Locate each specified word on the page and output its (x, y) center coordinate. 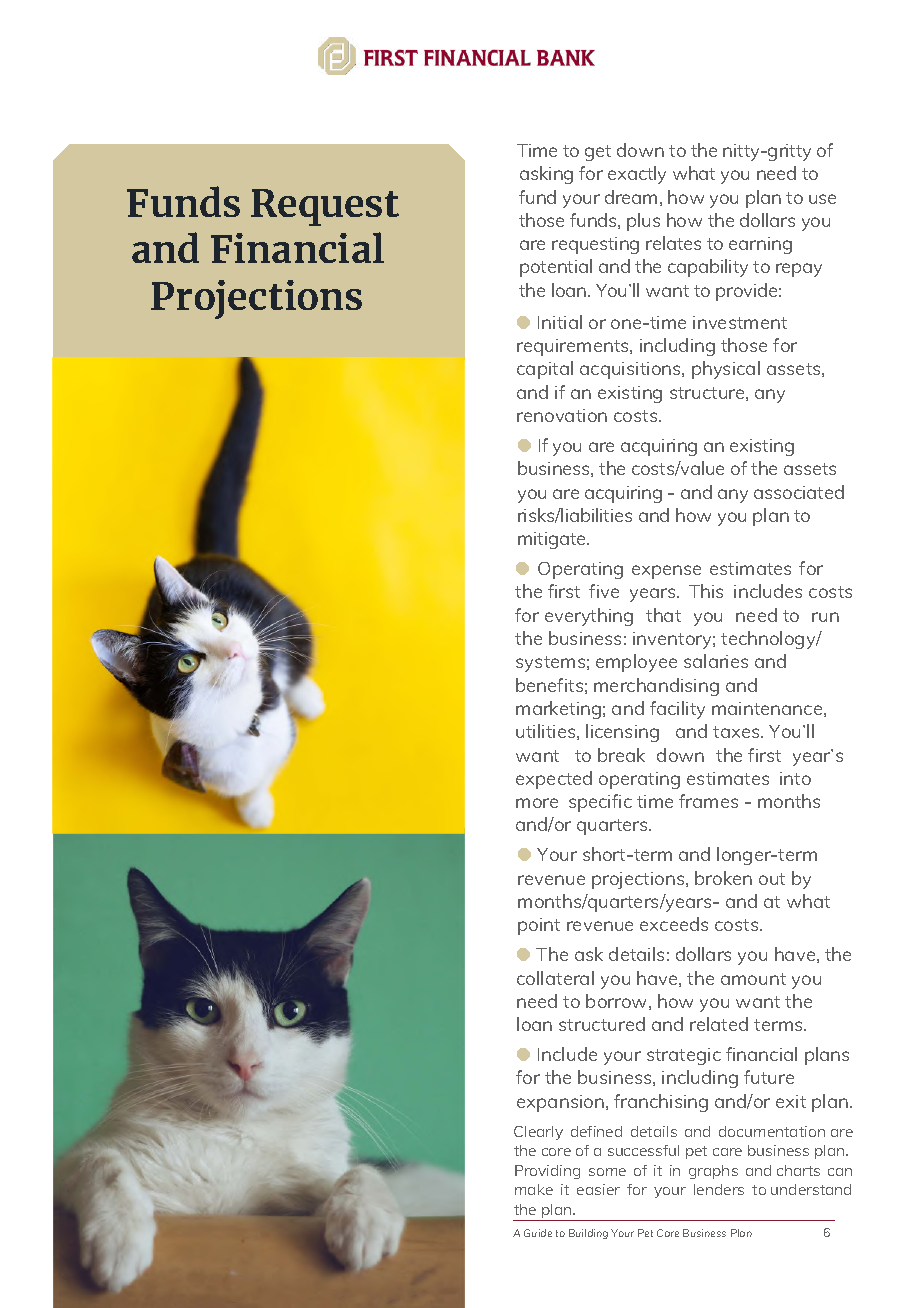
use (822, 199)
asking (546, 175)
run (825, 617)
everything (589, 617)
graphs (713, 1172)
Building (588, 1234)
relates (673, 243)
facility (677, 710)
